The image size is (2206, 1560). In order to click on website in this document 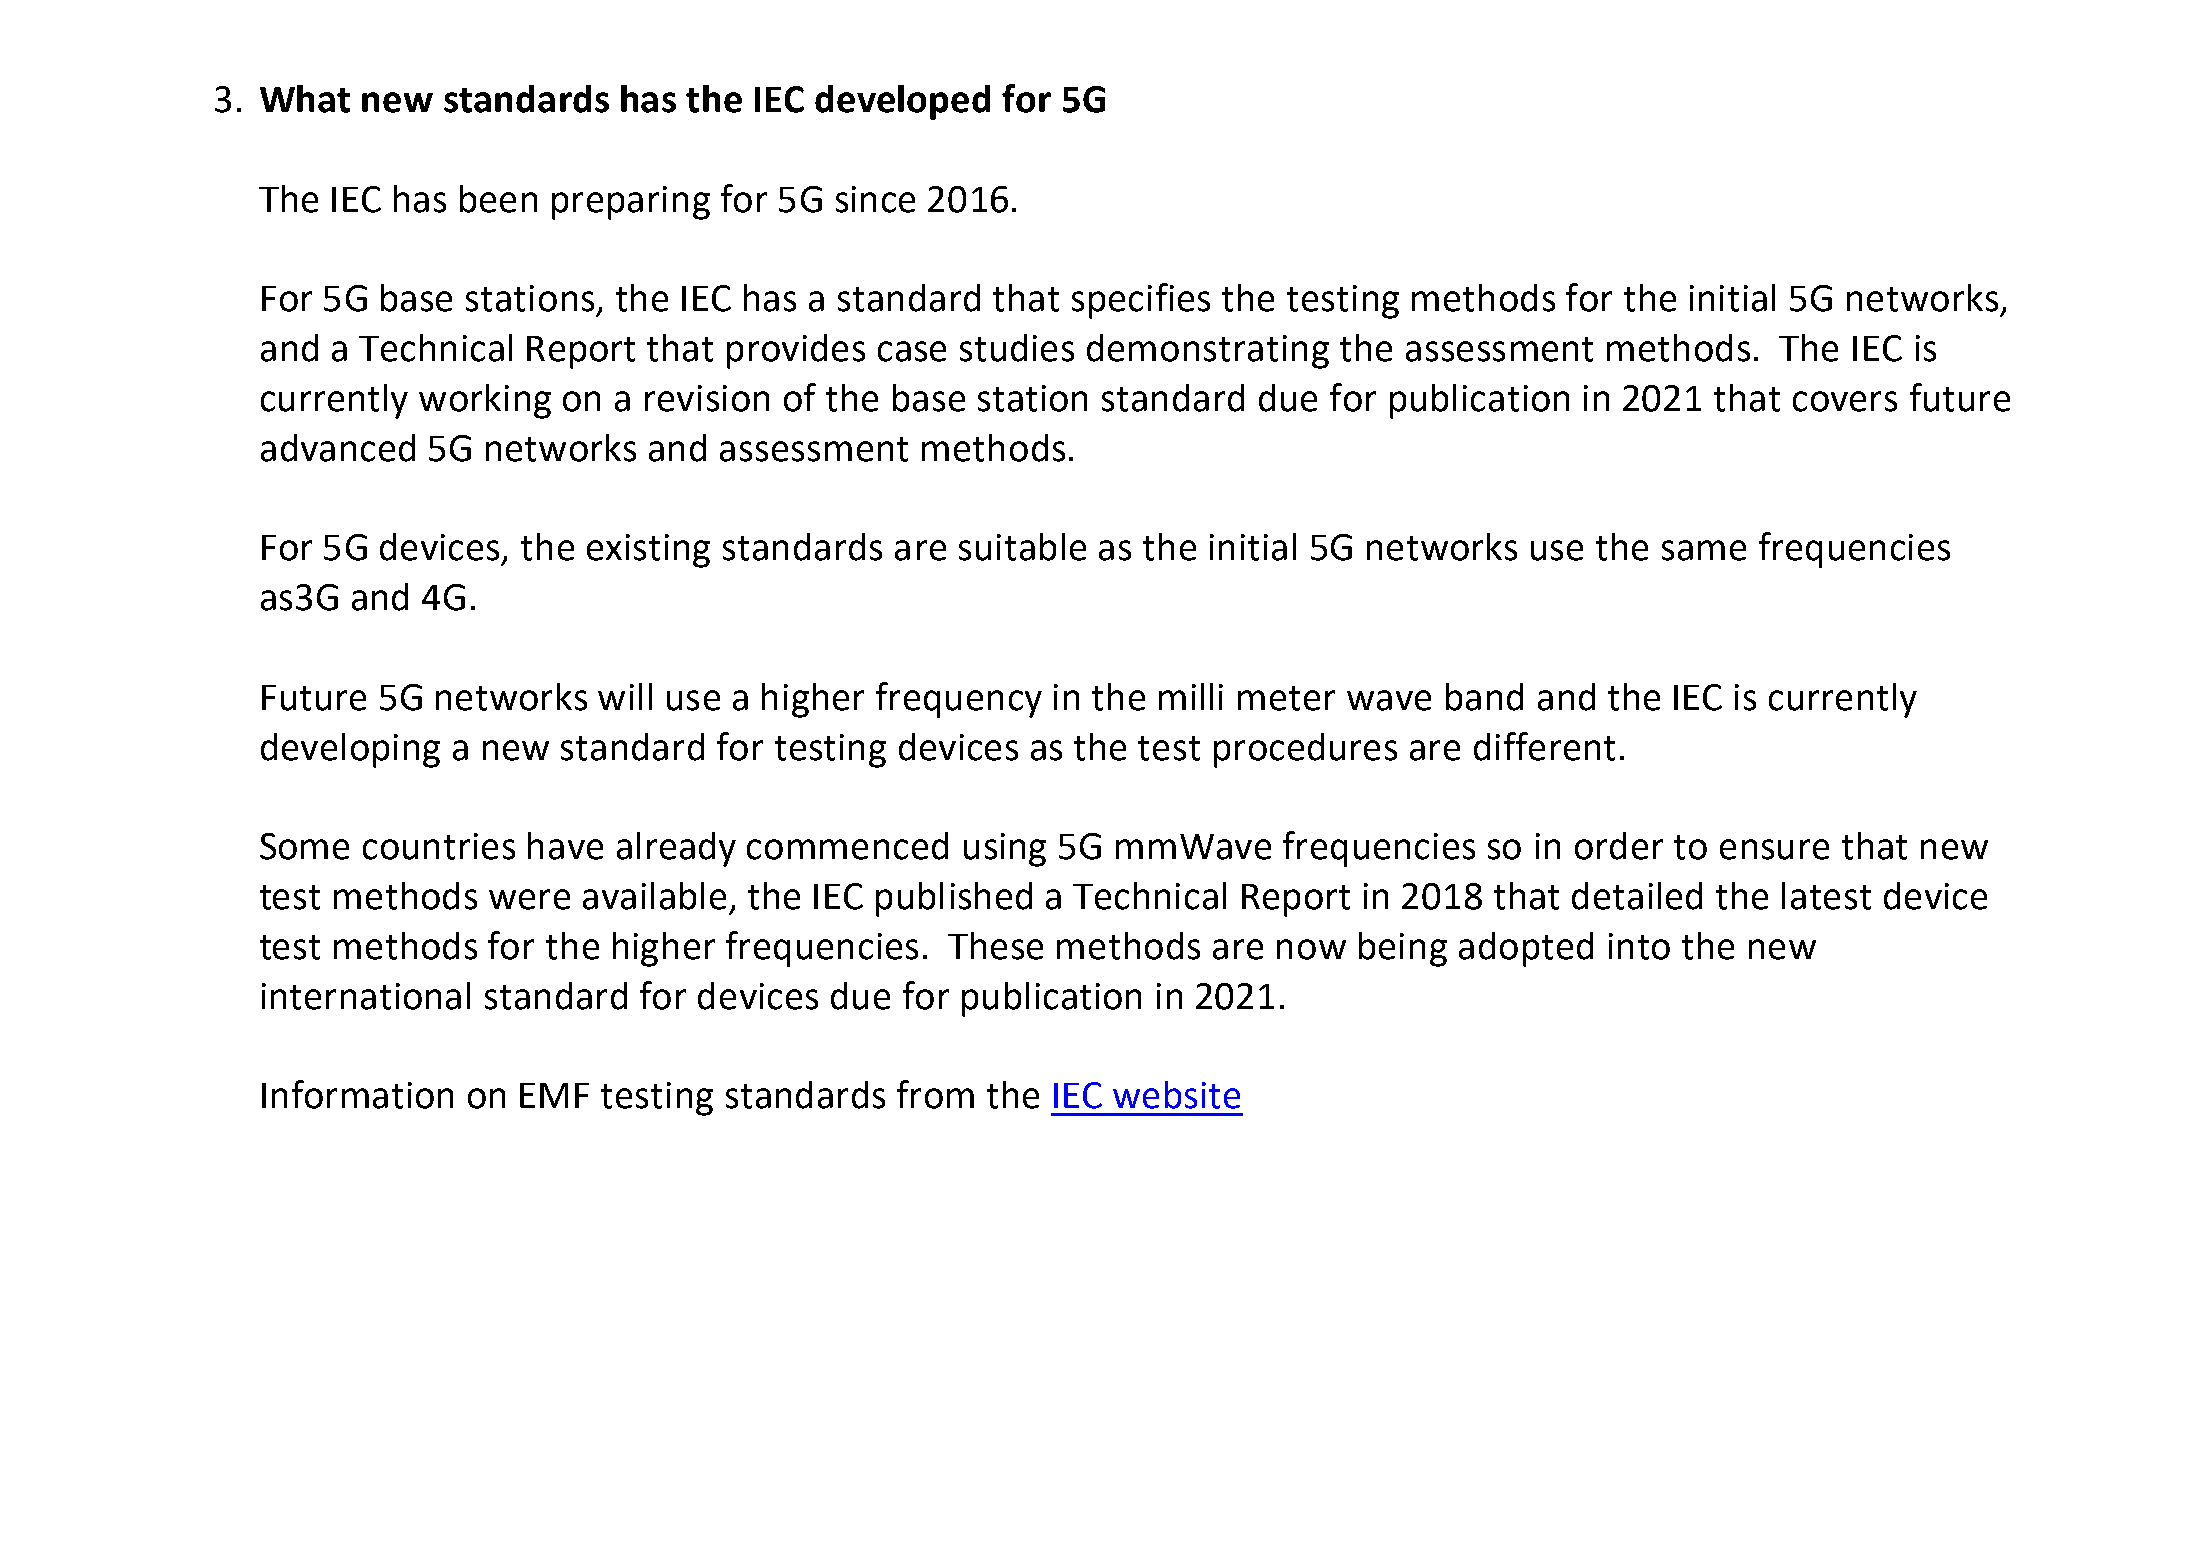, I will do `click(1176, 1095)`.
